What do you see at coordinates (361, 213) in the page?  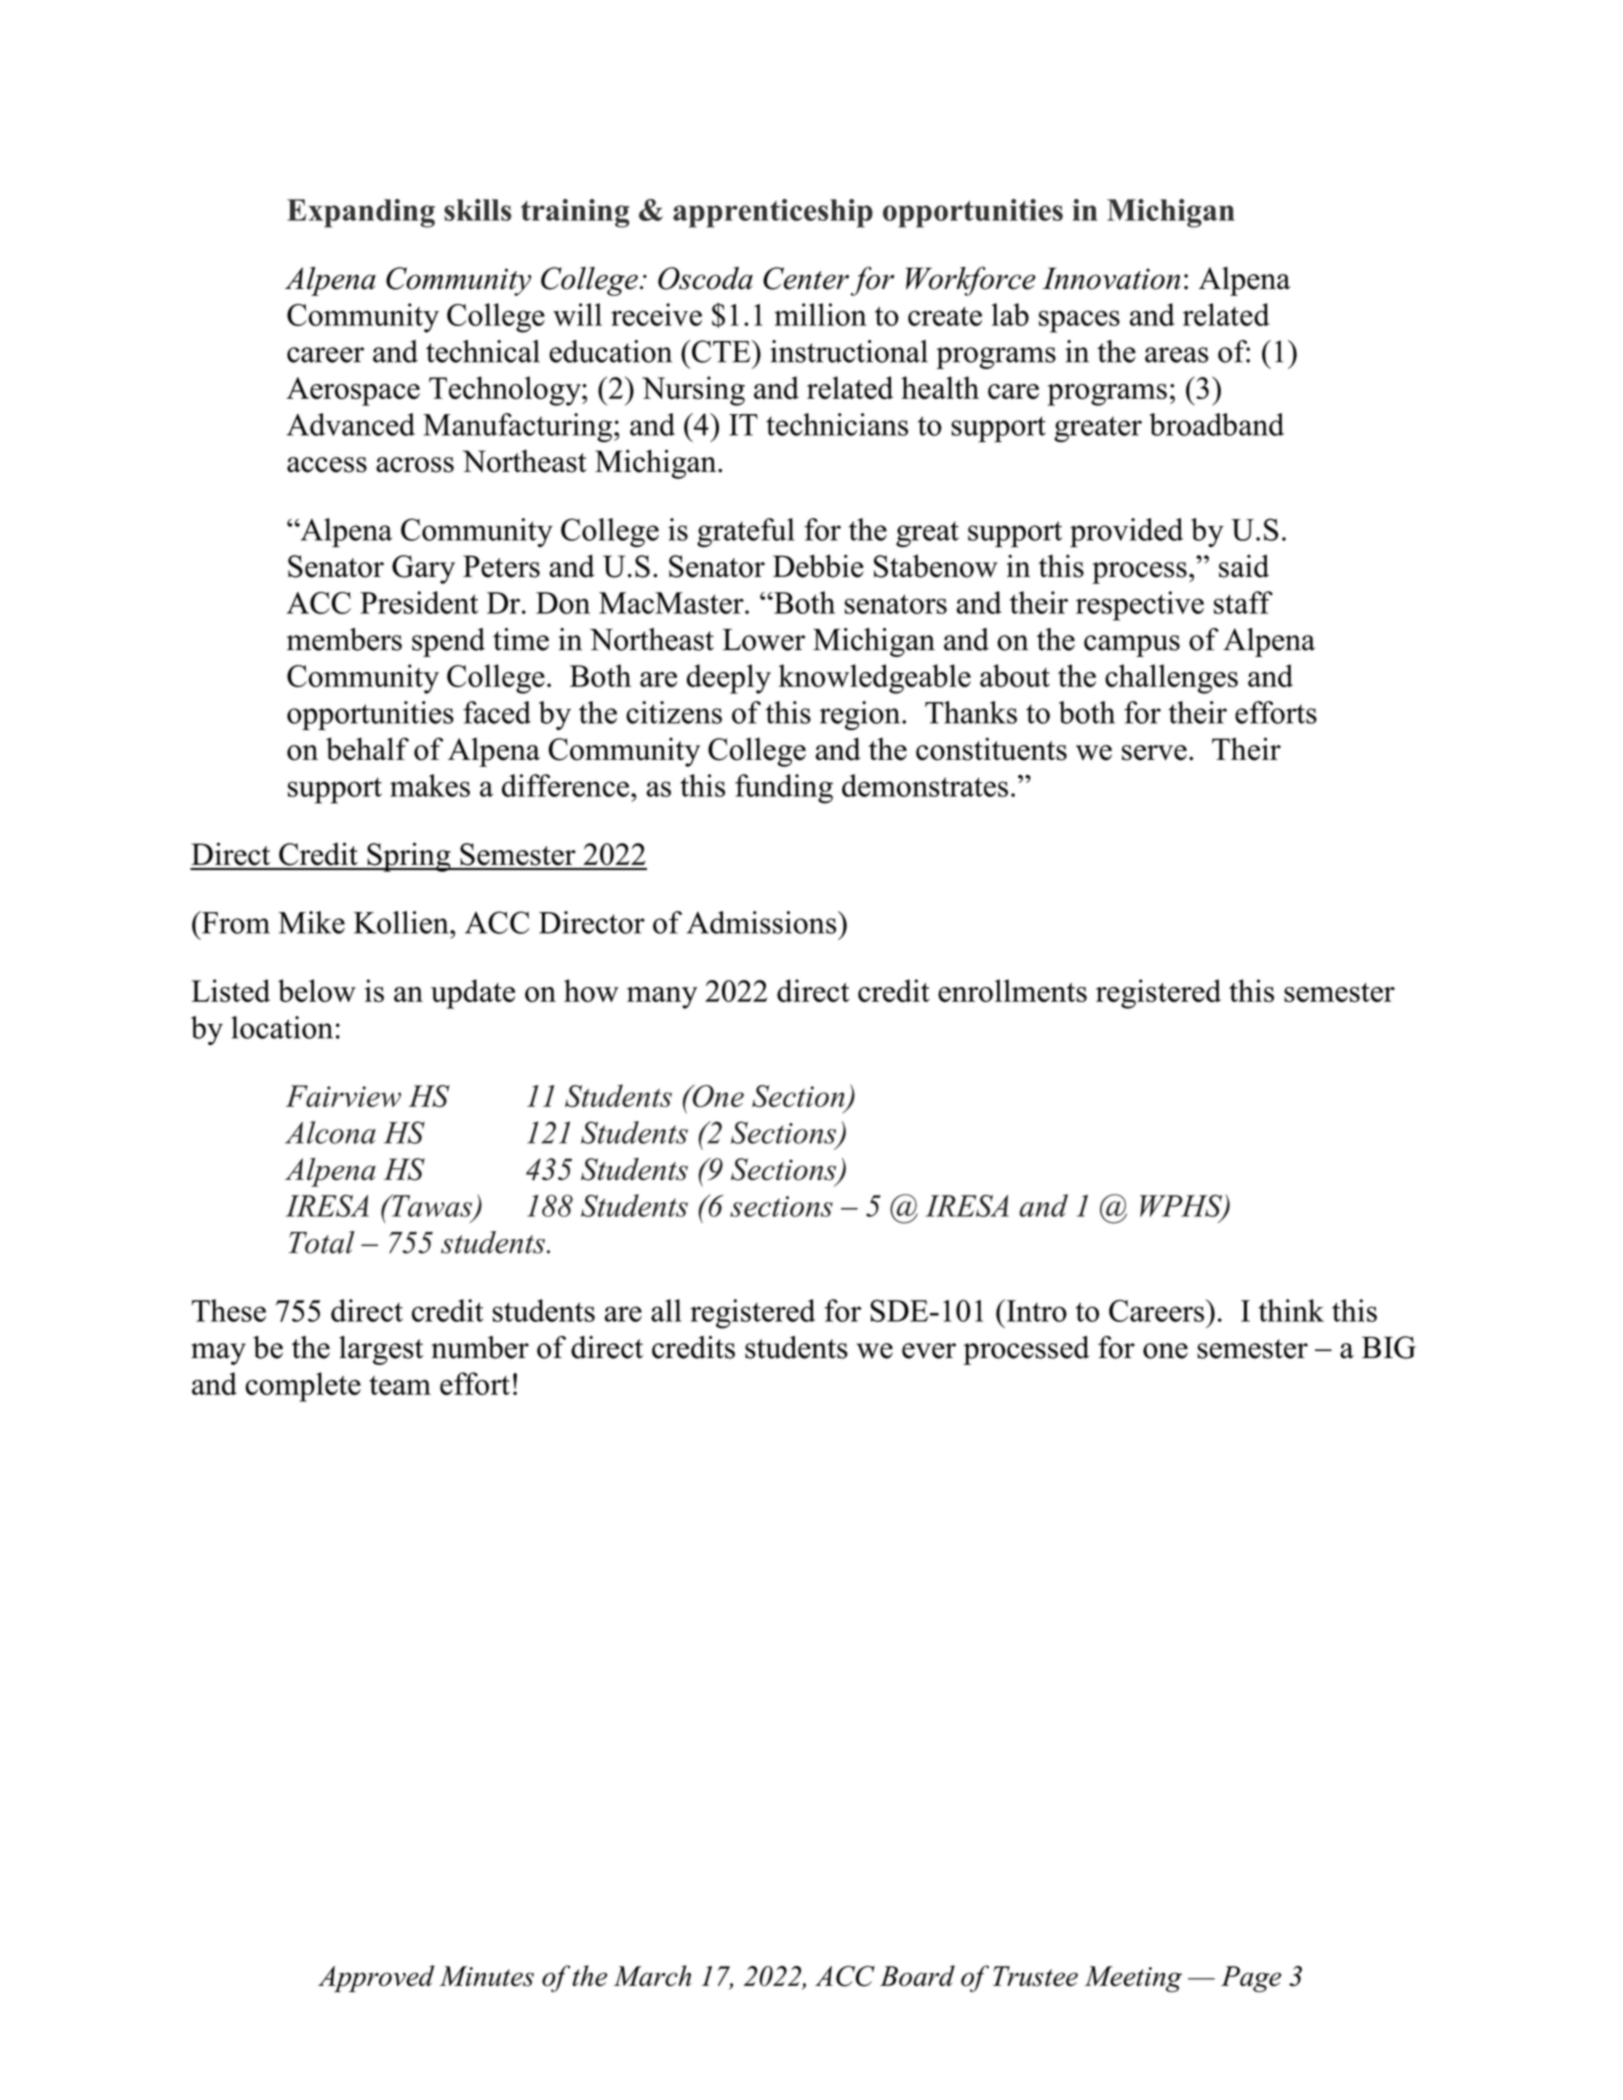 I see `Expanding` at bounding box center [361, 213].
